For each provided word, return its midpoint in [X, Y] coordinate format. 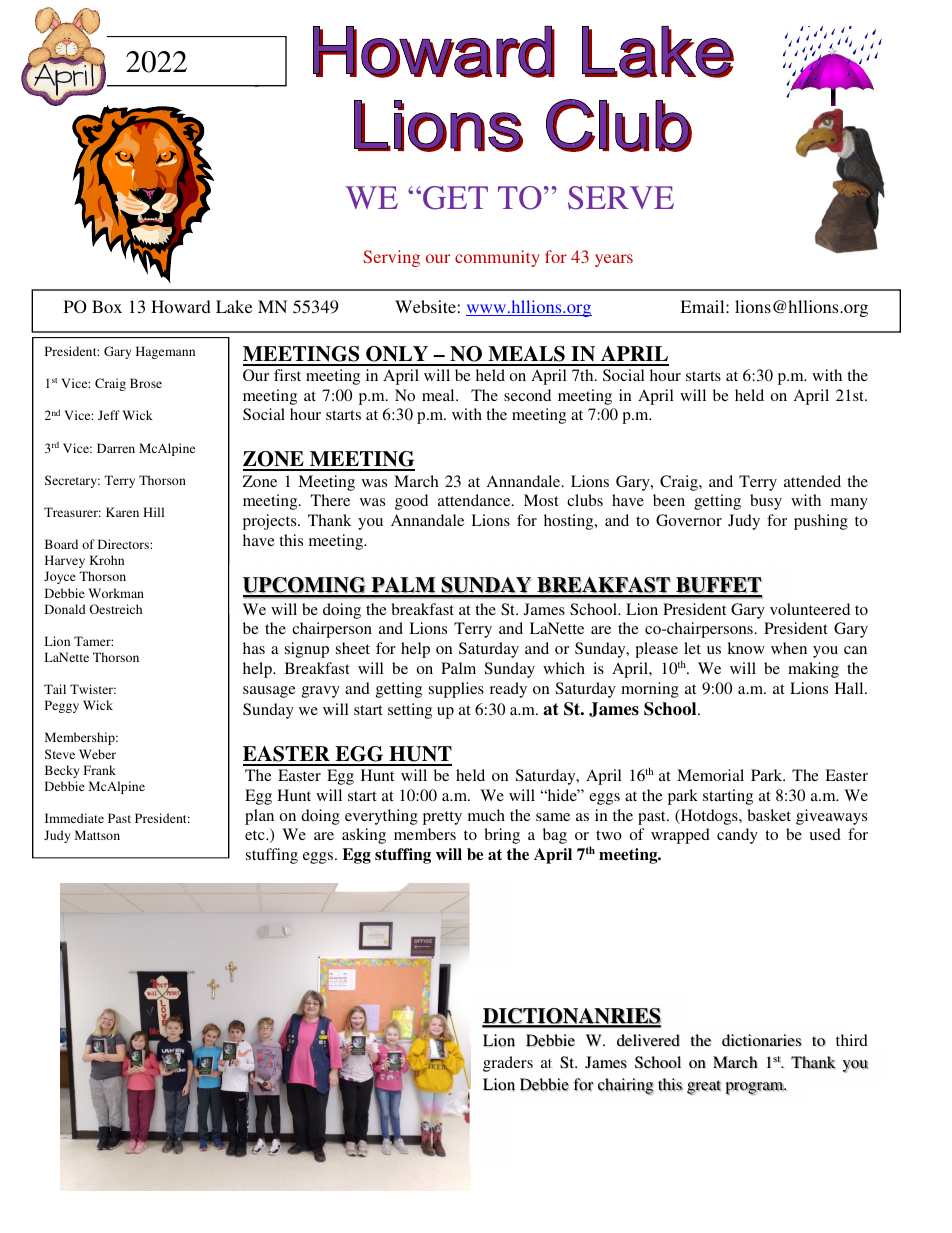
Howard [181, 306]
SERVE [621, 198]
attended [812, 481]
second [527, 395]
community [497, 258]
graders [508, 1064]
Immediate [74, 818]
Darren [116, 448]
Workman [116, 593]
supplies [456, 690]
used [825, 834]
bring [502, 836]
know [746, 648]
